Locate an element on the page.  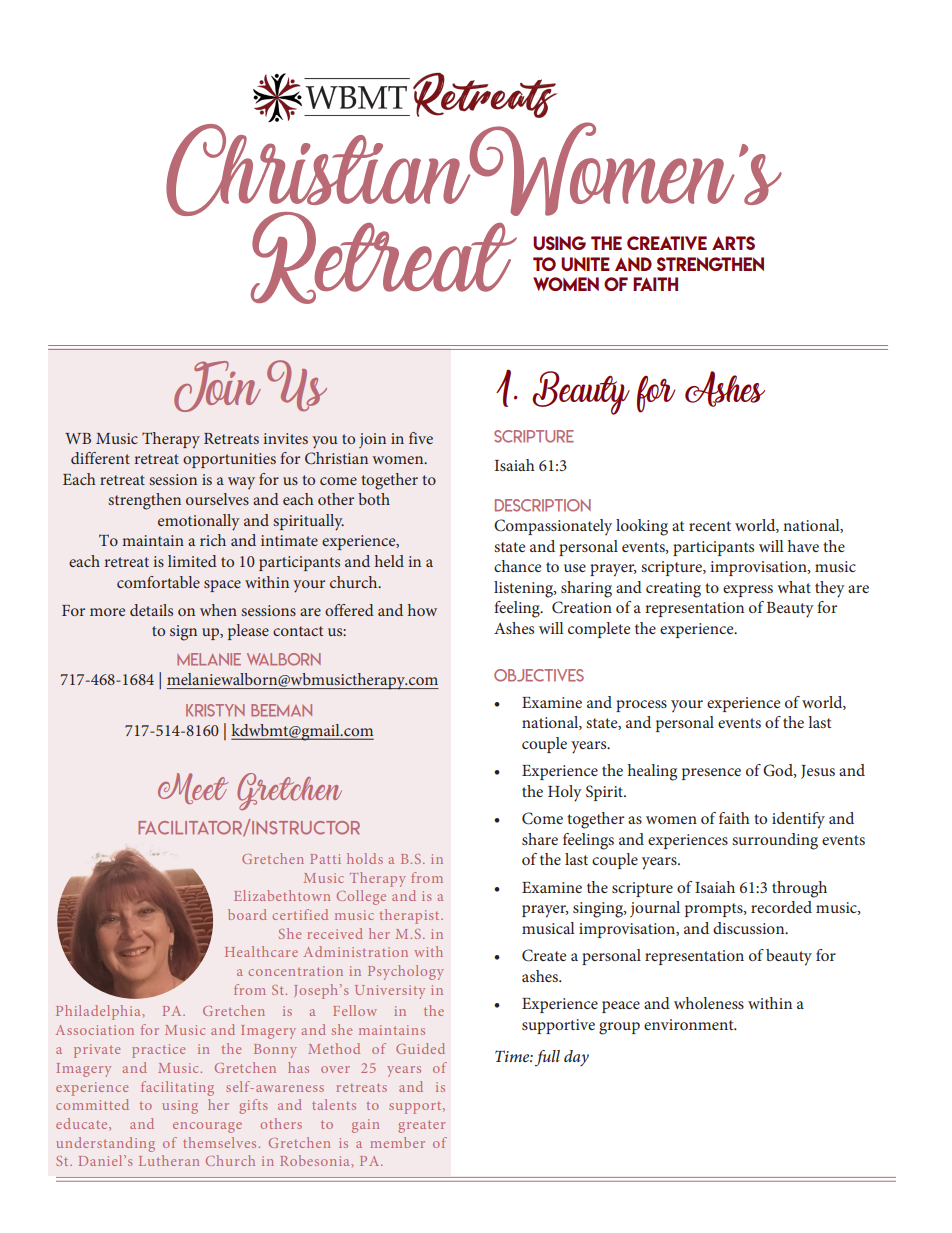
limited is located at coordinates (192, 561).
